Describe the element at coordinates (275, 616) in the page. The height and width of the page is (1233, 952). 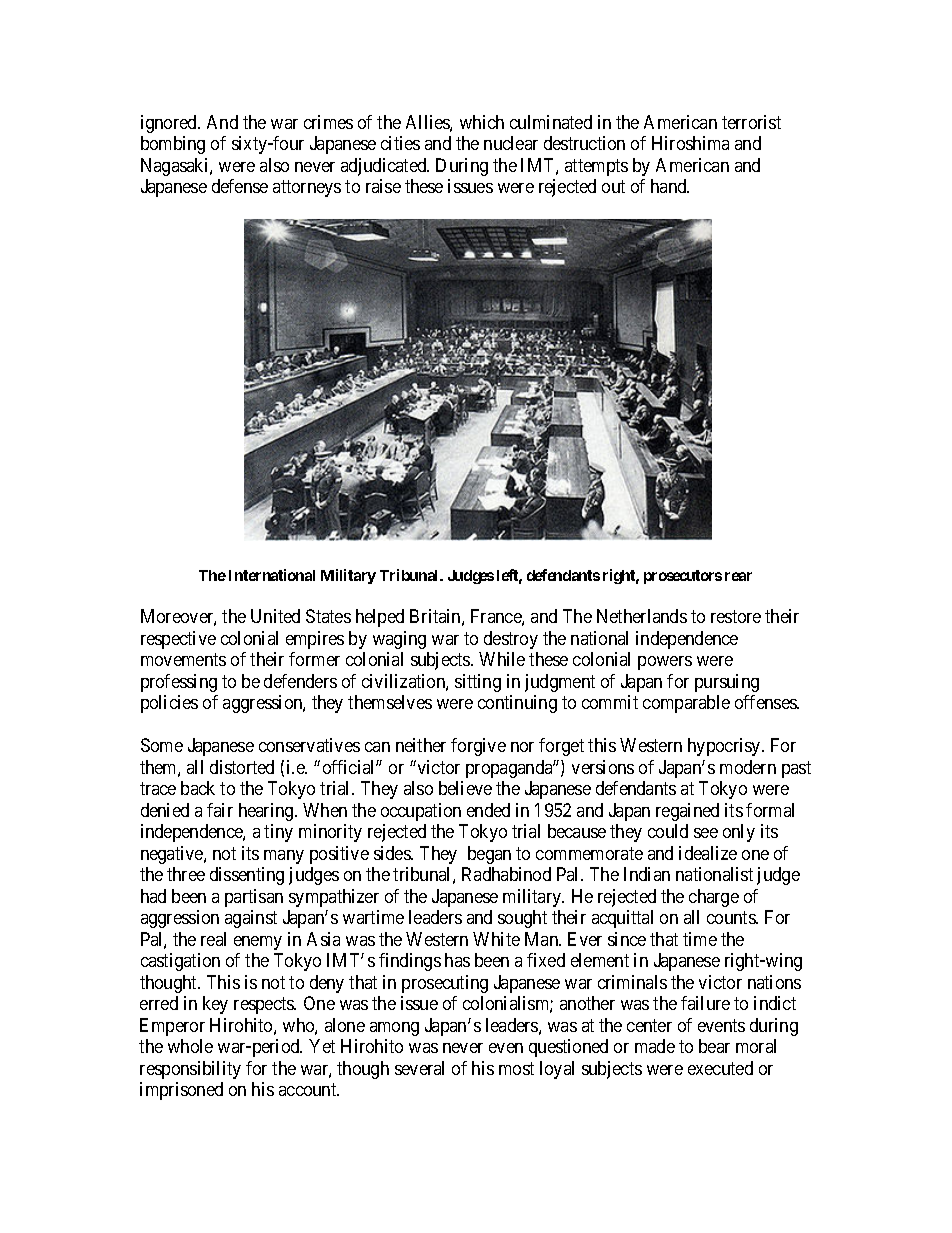
I see `United` at that location.
